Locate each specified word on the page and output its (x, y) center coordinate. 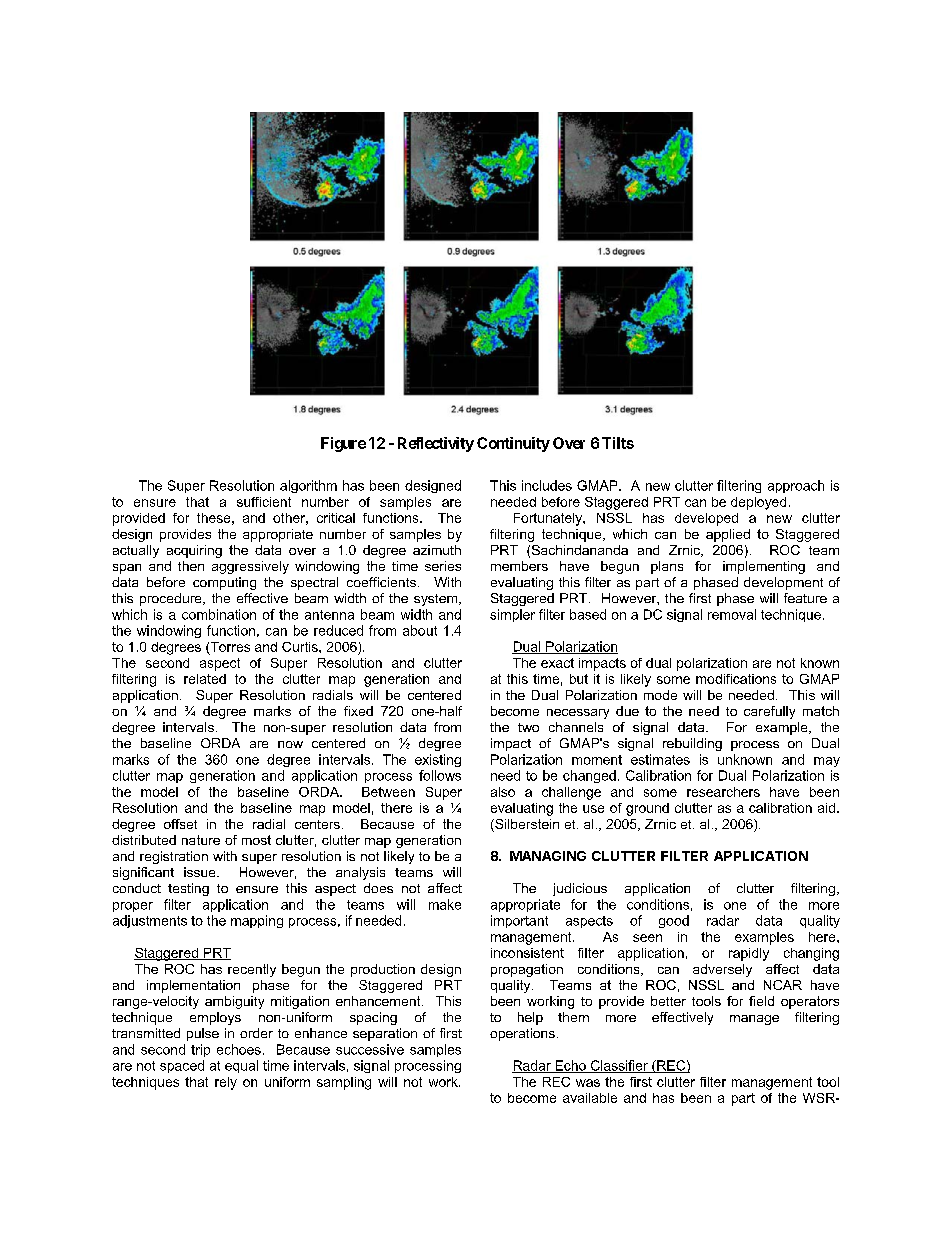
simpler (512, 615)
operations (522, 1034)
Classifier (619, 1066)
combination (219, 614)
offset (180, 824)
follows (440, 775)
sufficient (264, 502)
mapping (257, 921)
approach (796, 486)
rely (226, 1083)
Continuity (513, 444)
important (519, 921)
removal (732, 614)
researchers (723, 792)
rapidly (749, 954)
